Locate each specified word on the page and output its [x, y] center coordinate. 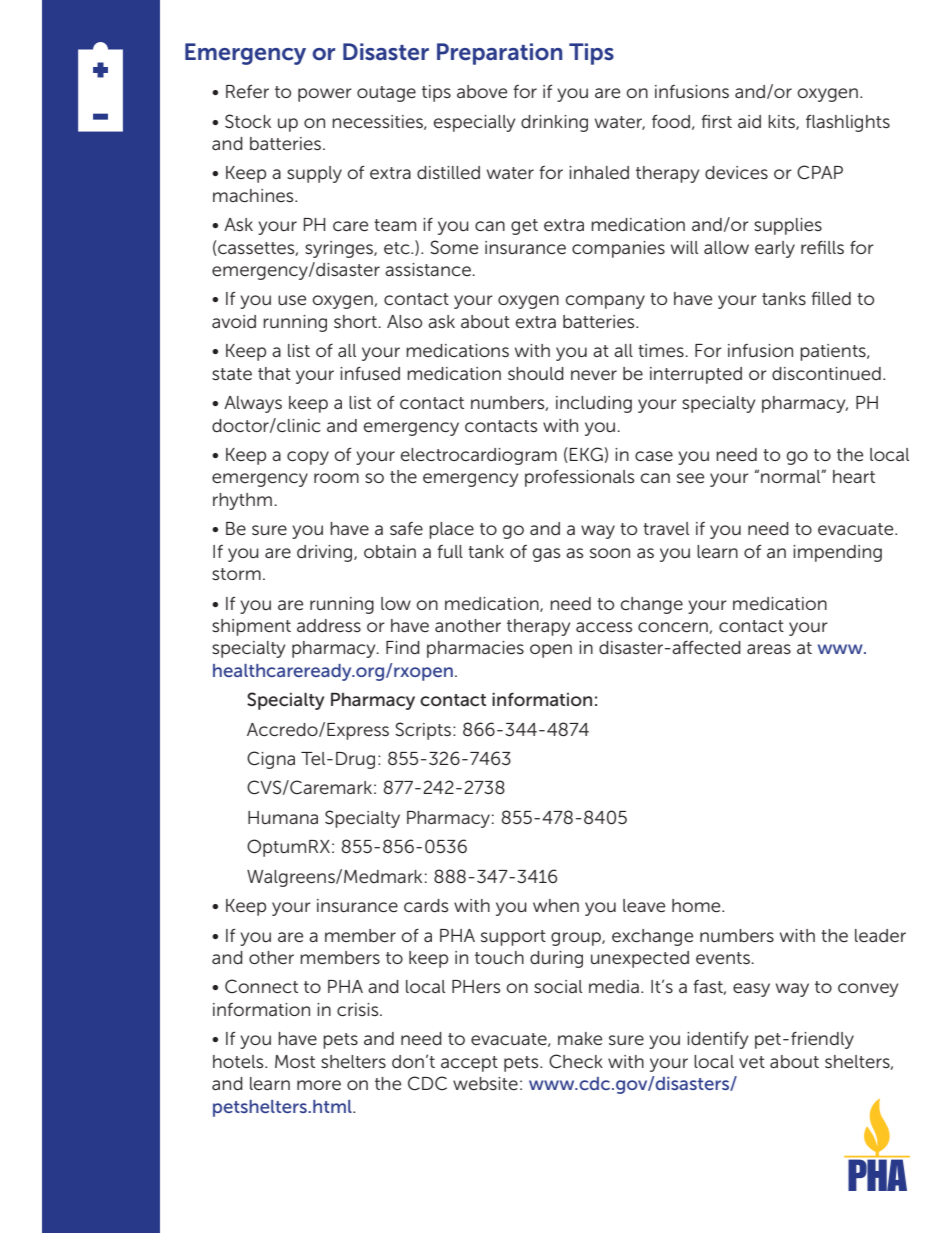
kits [782, 122]
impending [837, 553]
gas [546, 555]
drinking [554, 123]
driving [326, 553]
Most [295, 1061]
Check [576, 1061]
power [325, 95]
